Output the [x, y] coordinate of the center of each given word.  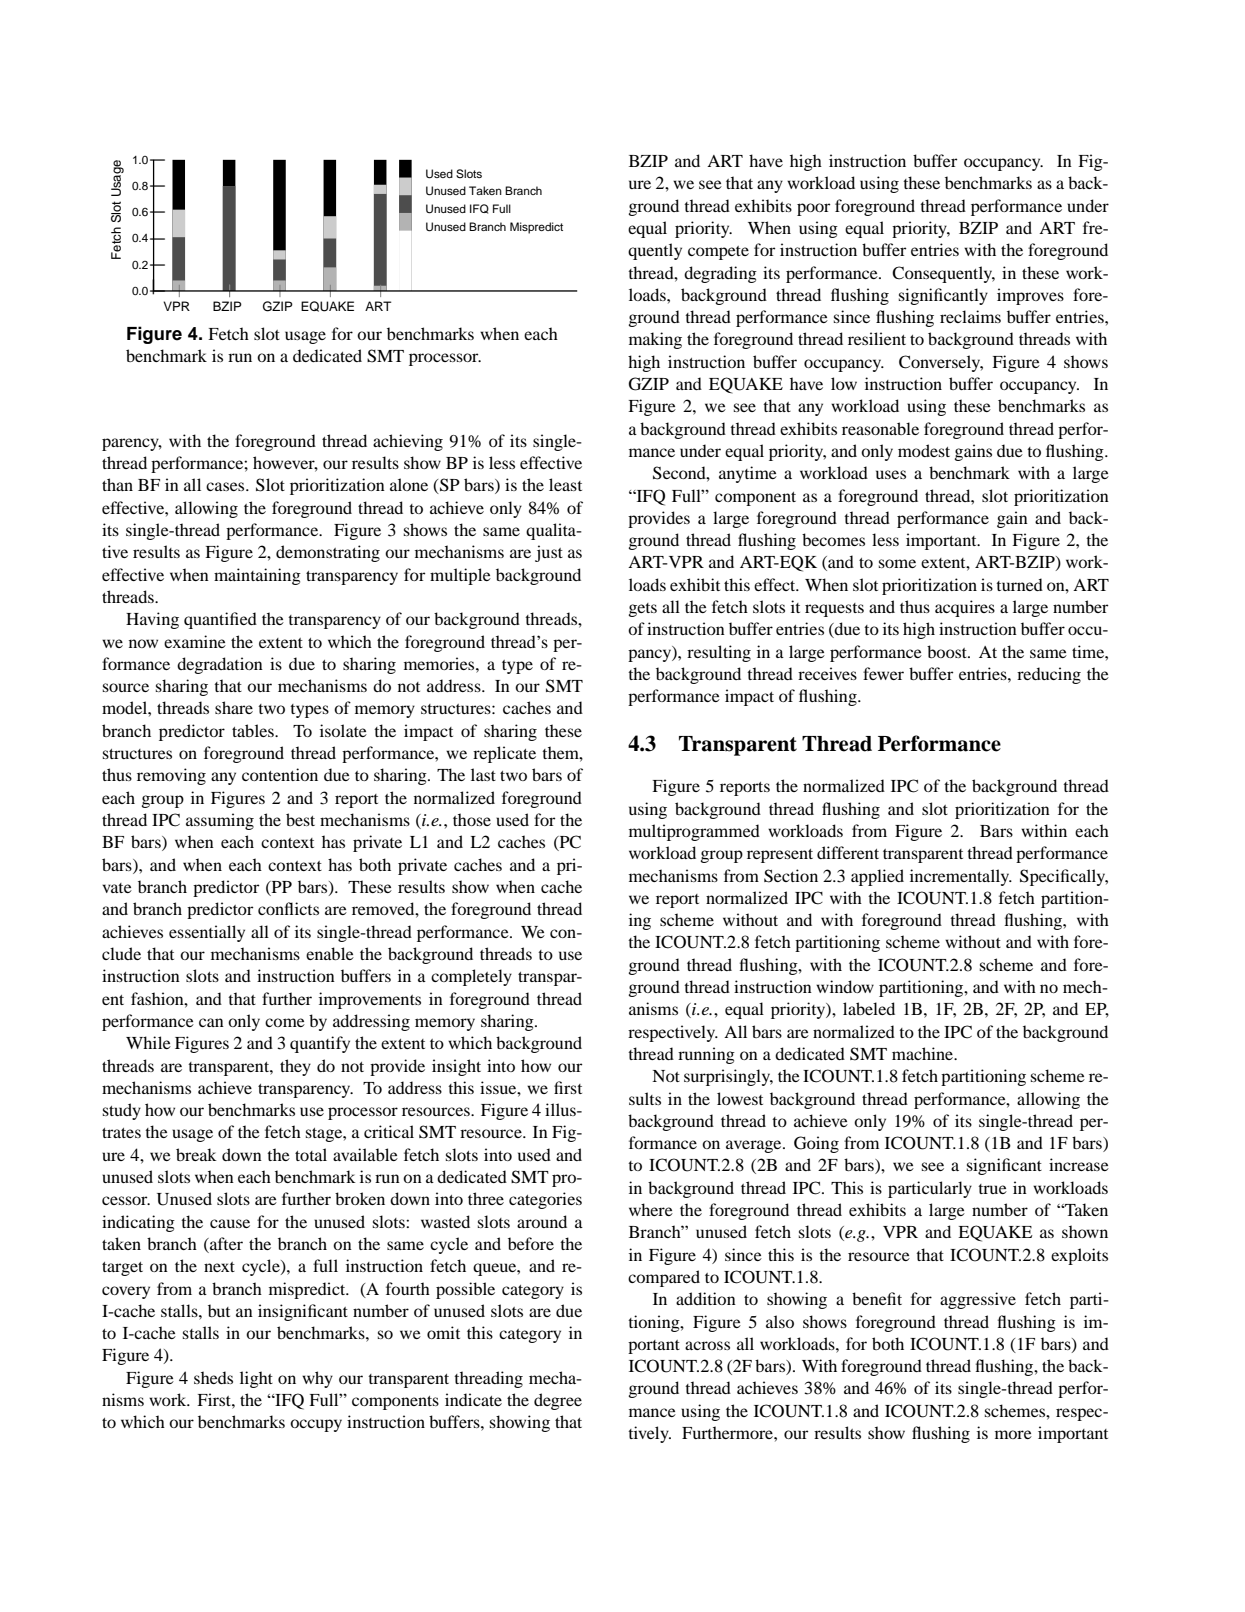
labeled [869, 1008]
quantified [220, 620]
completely [471, 977]
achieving [408, 442]
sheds [213, 1377]
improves [1030, 296]
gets [643, 610]
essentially [207, 933]
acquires [965, 608]
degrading [720, 274]
